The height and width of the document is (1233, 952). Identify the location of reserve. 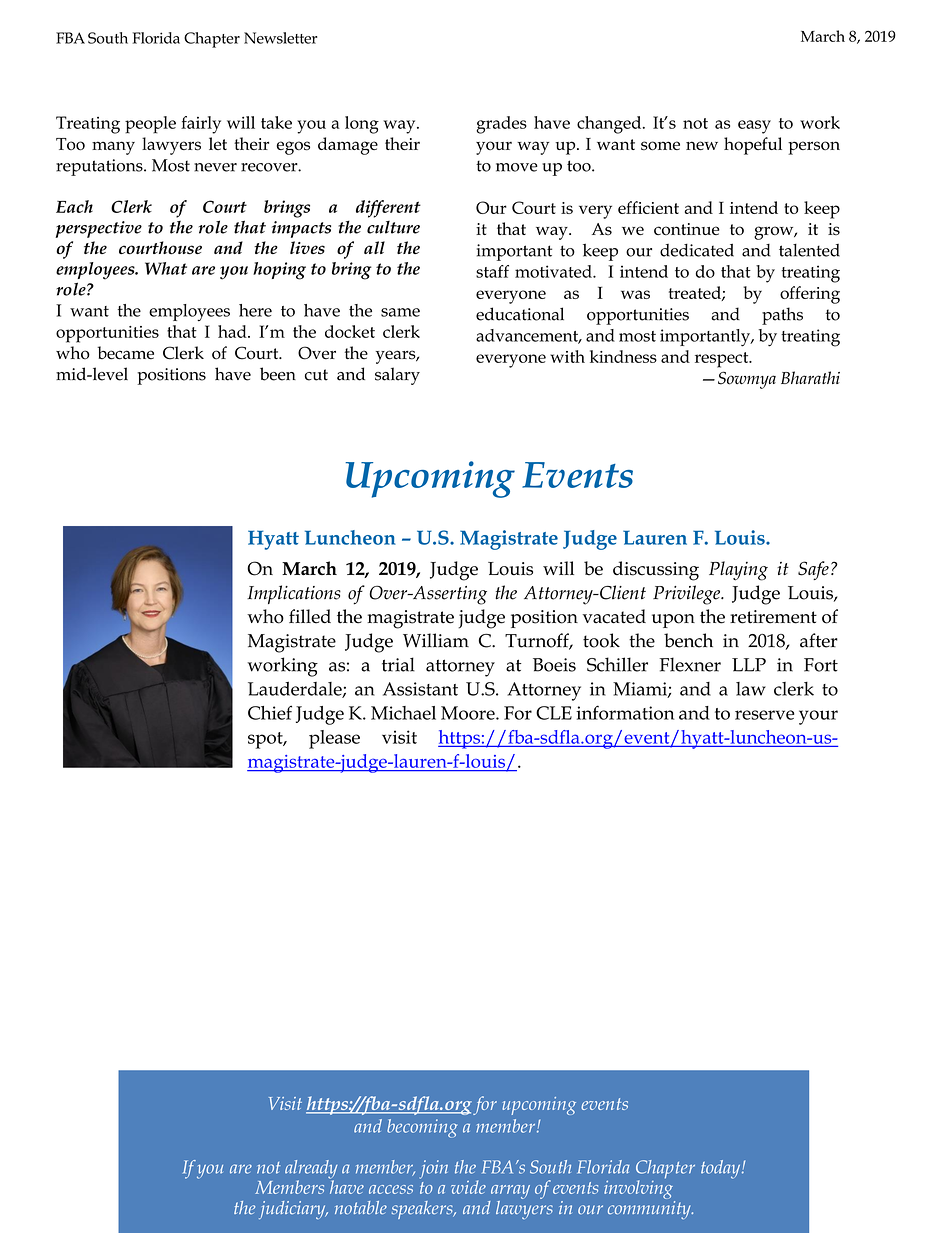
(764, 715).
